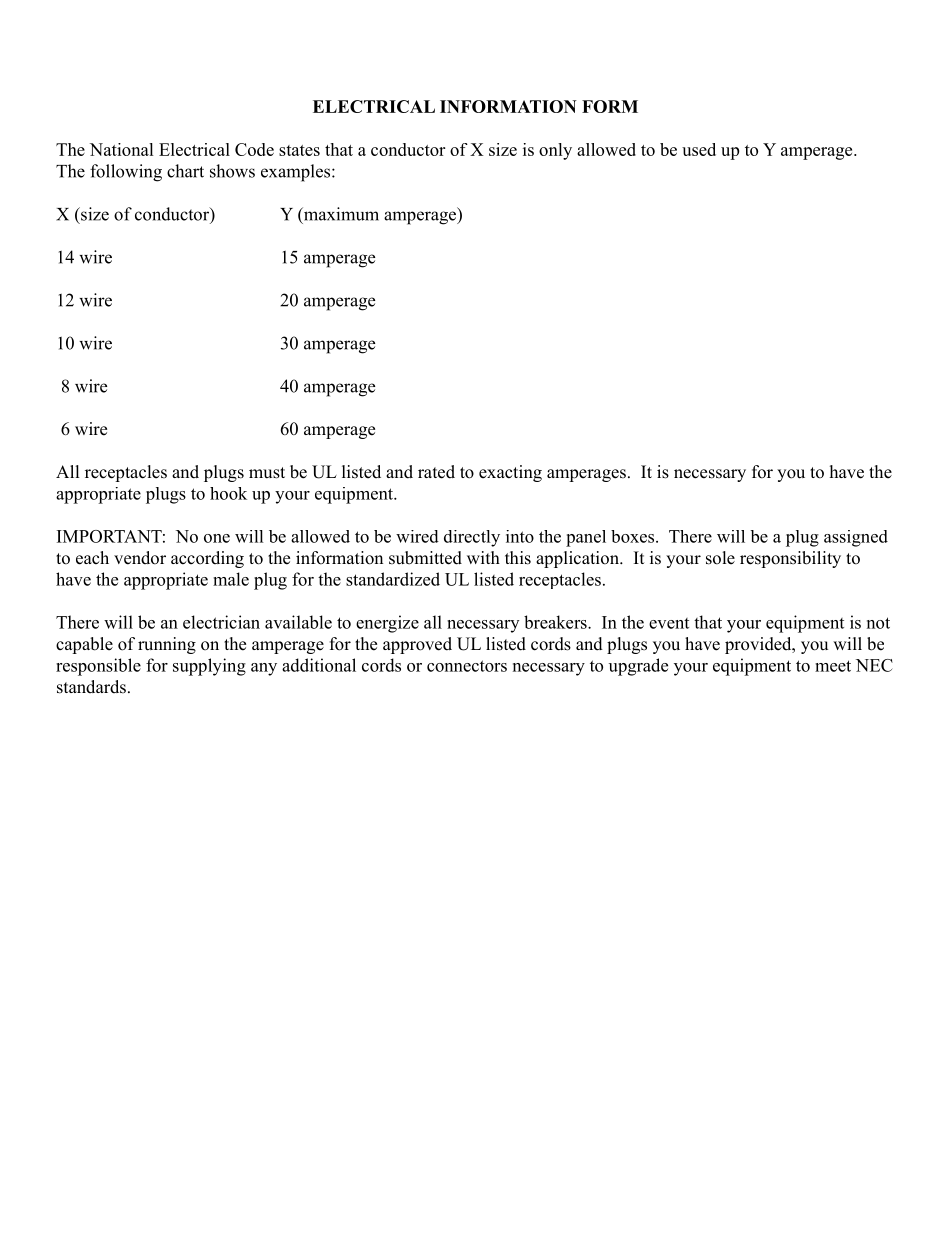  I want to click on used, so click(699, 149).
